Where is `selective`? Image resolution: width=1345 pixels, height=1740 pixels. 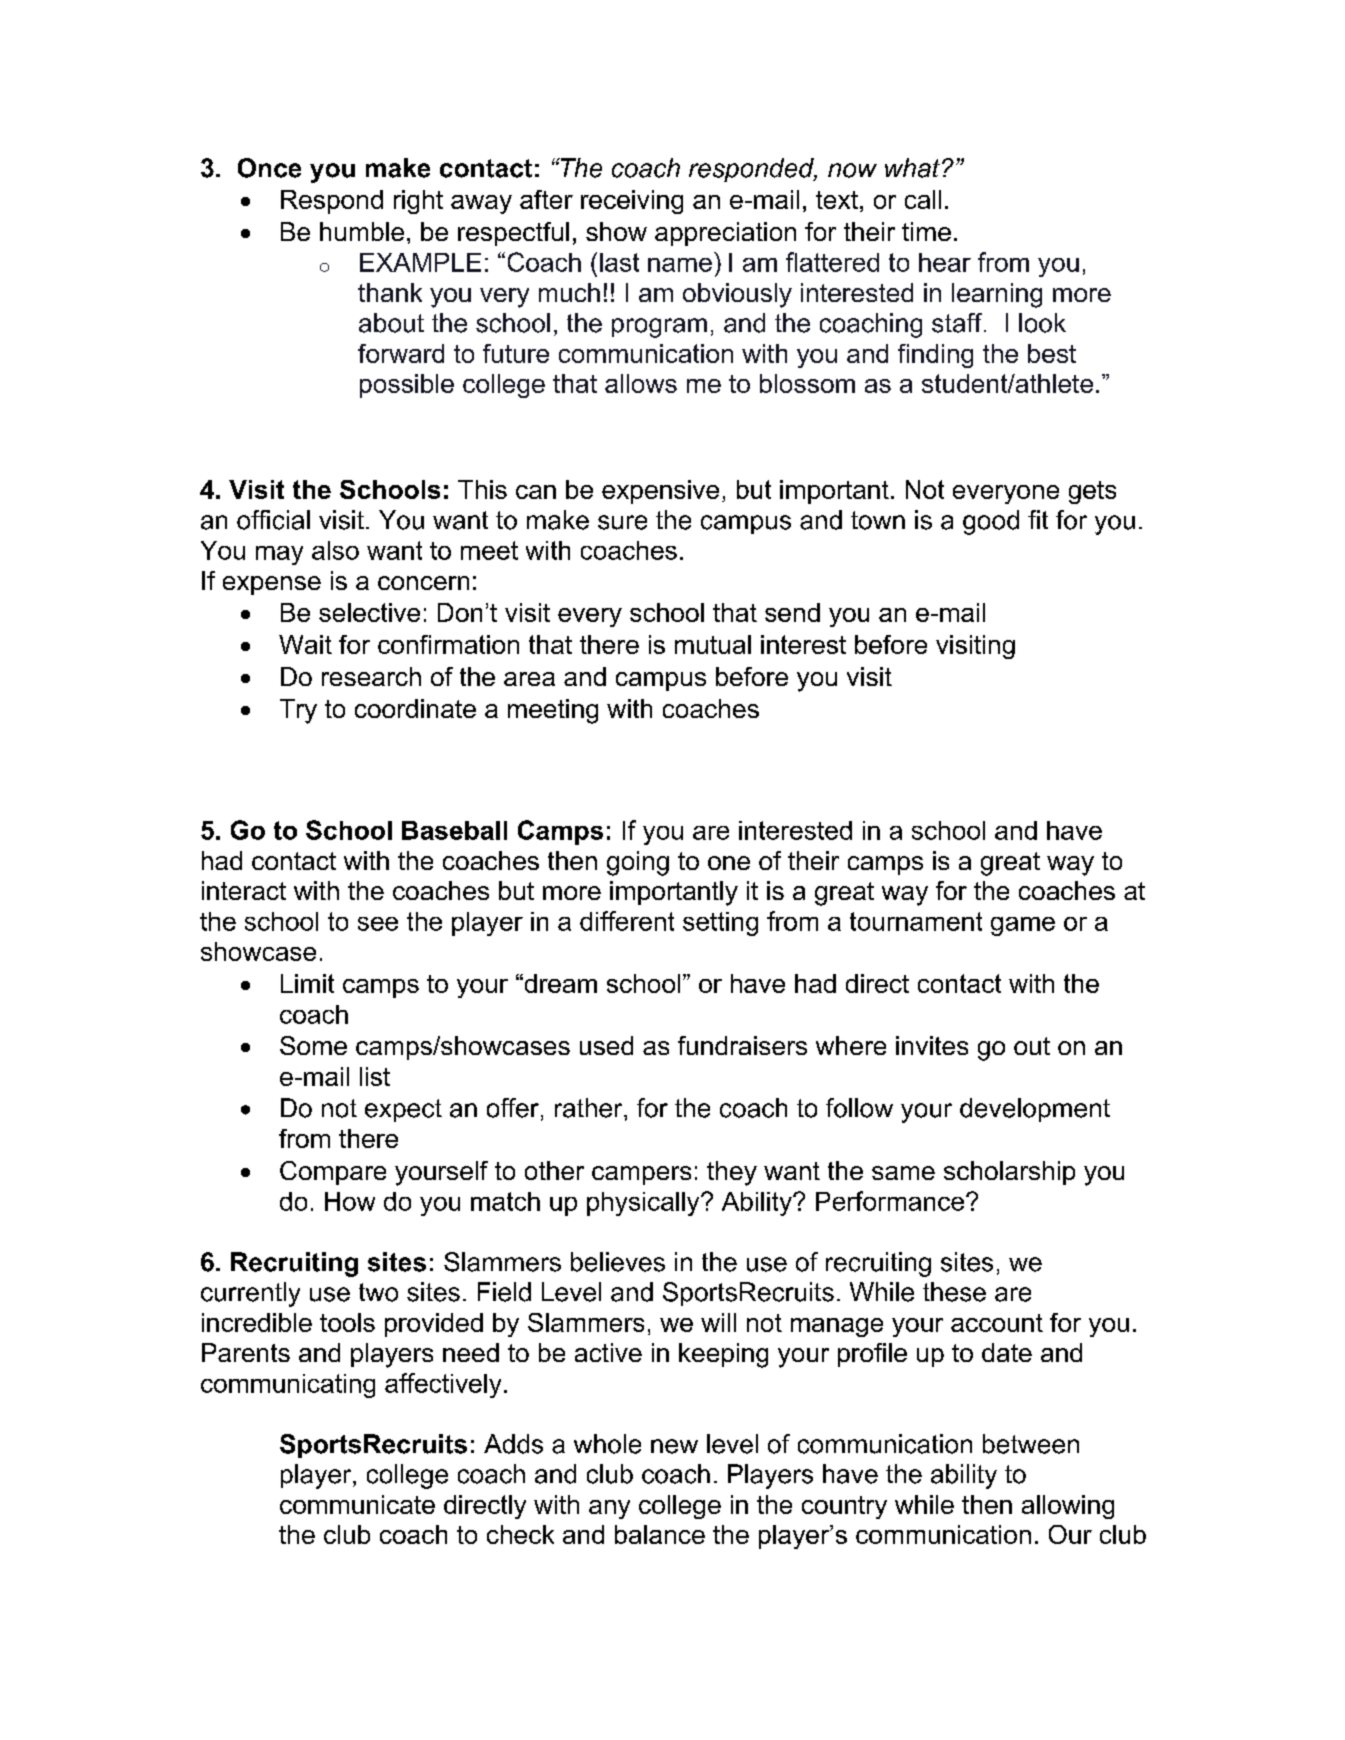
selective is located at coordinates (369, 612).
